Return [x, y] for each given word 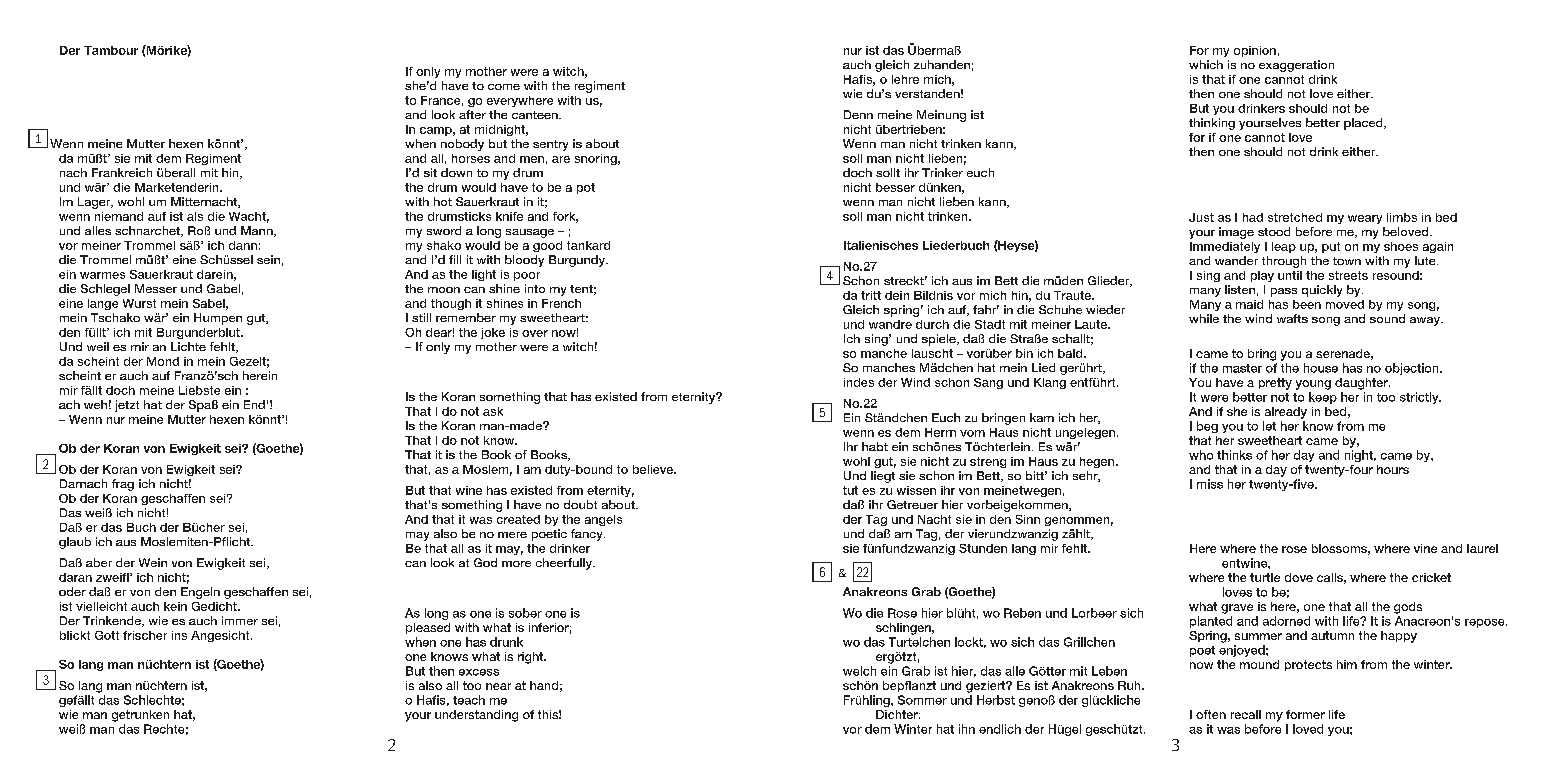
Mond [163, 361]
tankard [588, 245]
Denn [858, 114]
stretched [1295, 217]
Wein [153, 562]
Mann [258, 231]
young [1313, 385]
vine [1425, 548]
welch [859, 671]
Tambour [111, 50]
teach [469, 700]
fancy [588, 535]
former [1305, 714]
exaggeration [1296, 66]
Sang [988, 383]
